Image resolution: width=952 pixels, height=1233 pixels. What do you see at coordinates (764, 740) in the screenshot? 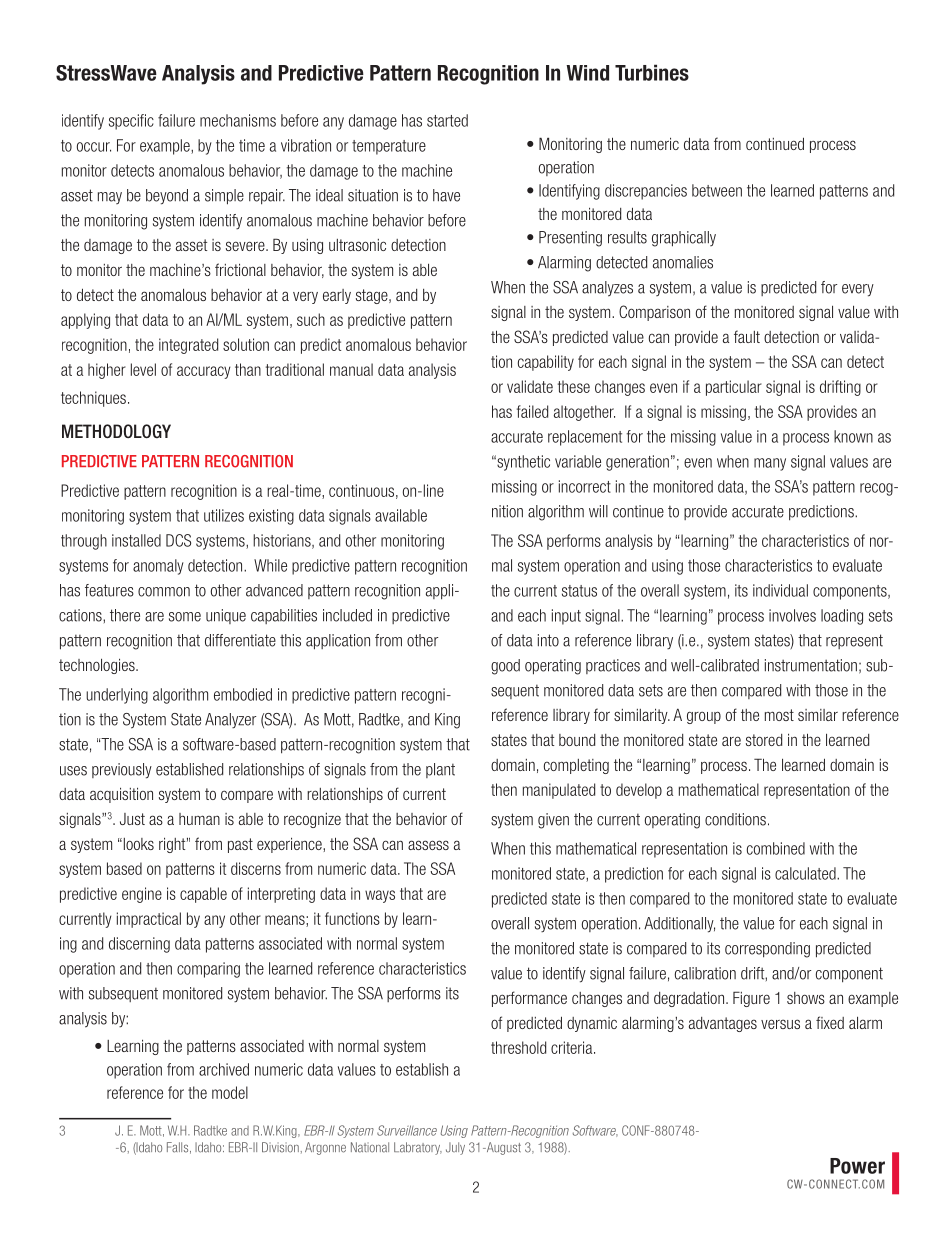
I see `stored` at bounding box center [764, 740].
